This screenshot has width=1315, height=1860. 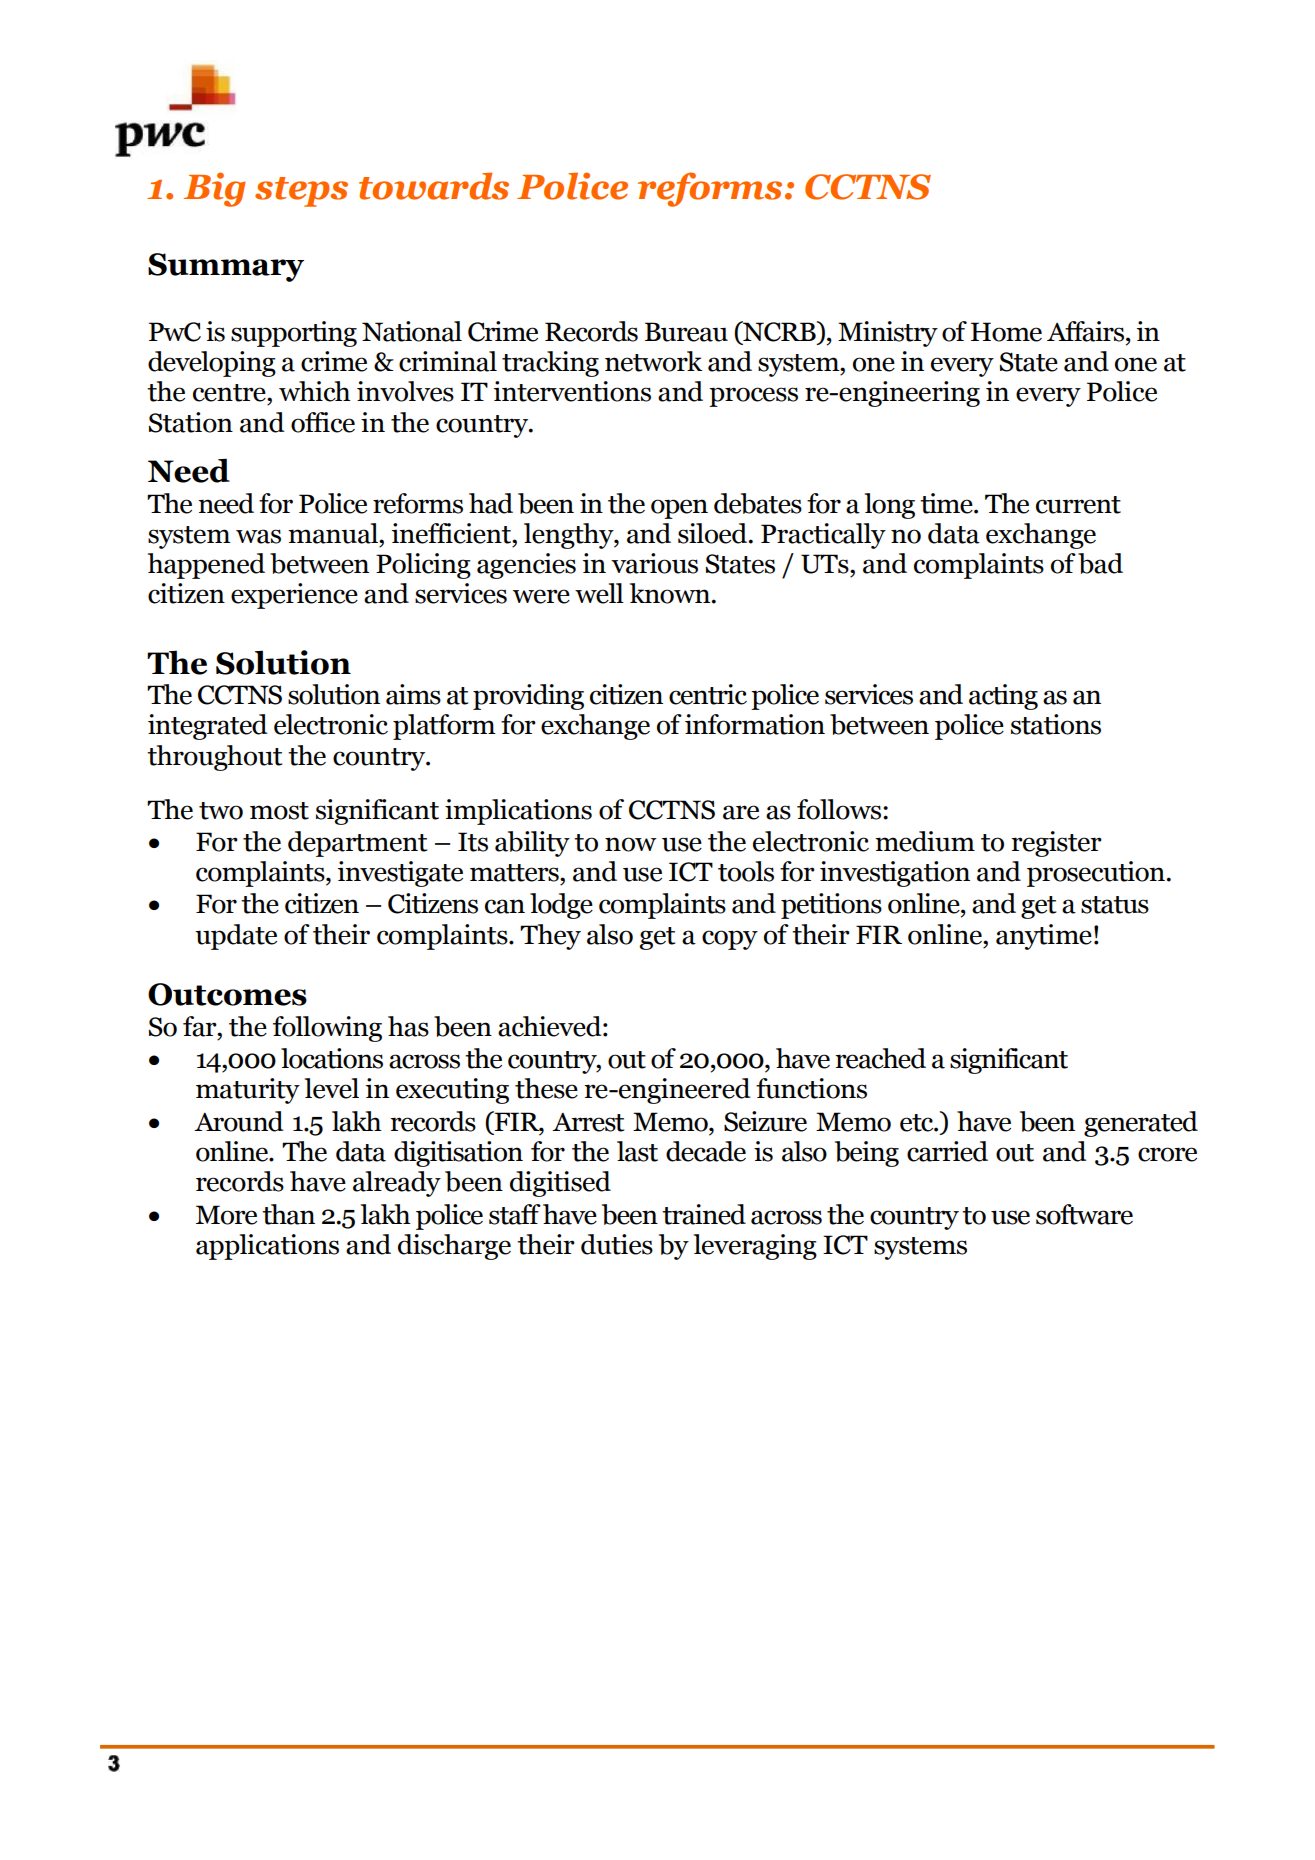 I want to click on than, so click(x=288, y=1214).
